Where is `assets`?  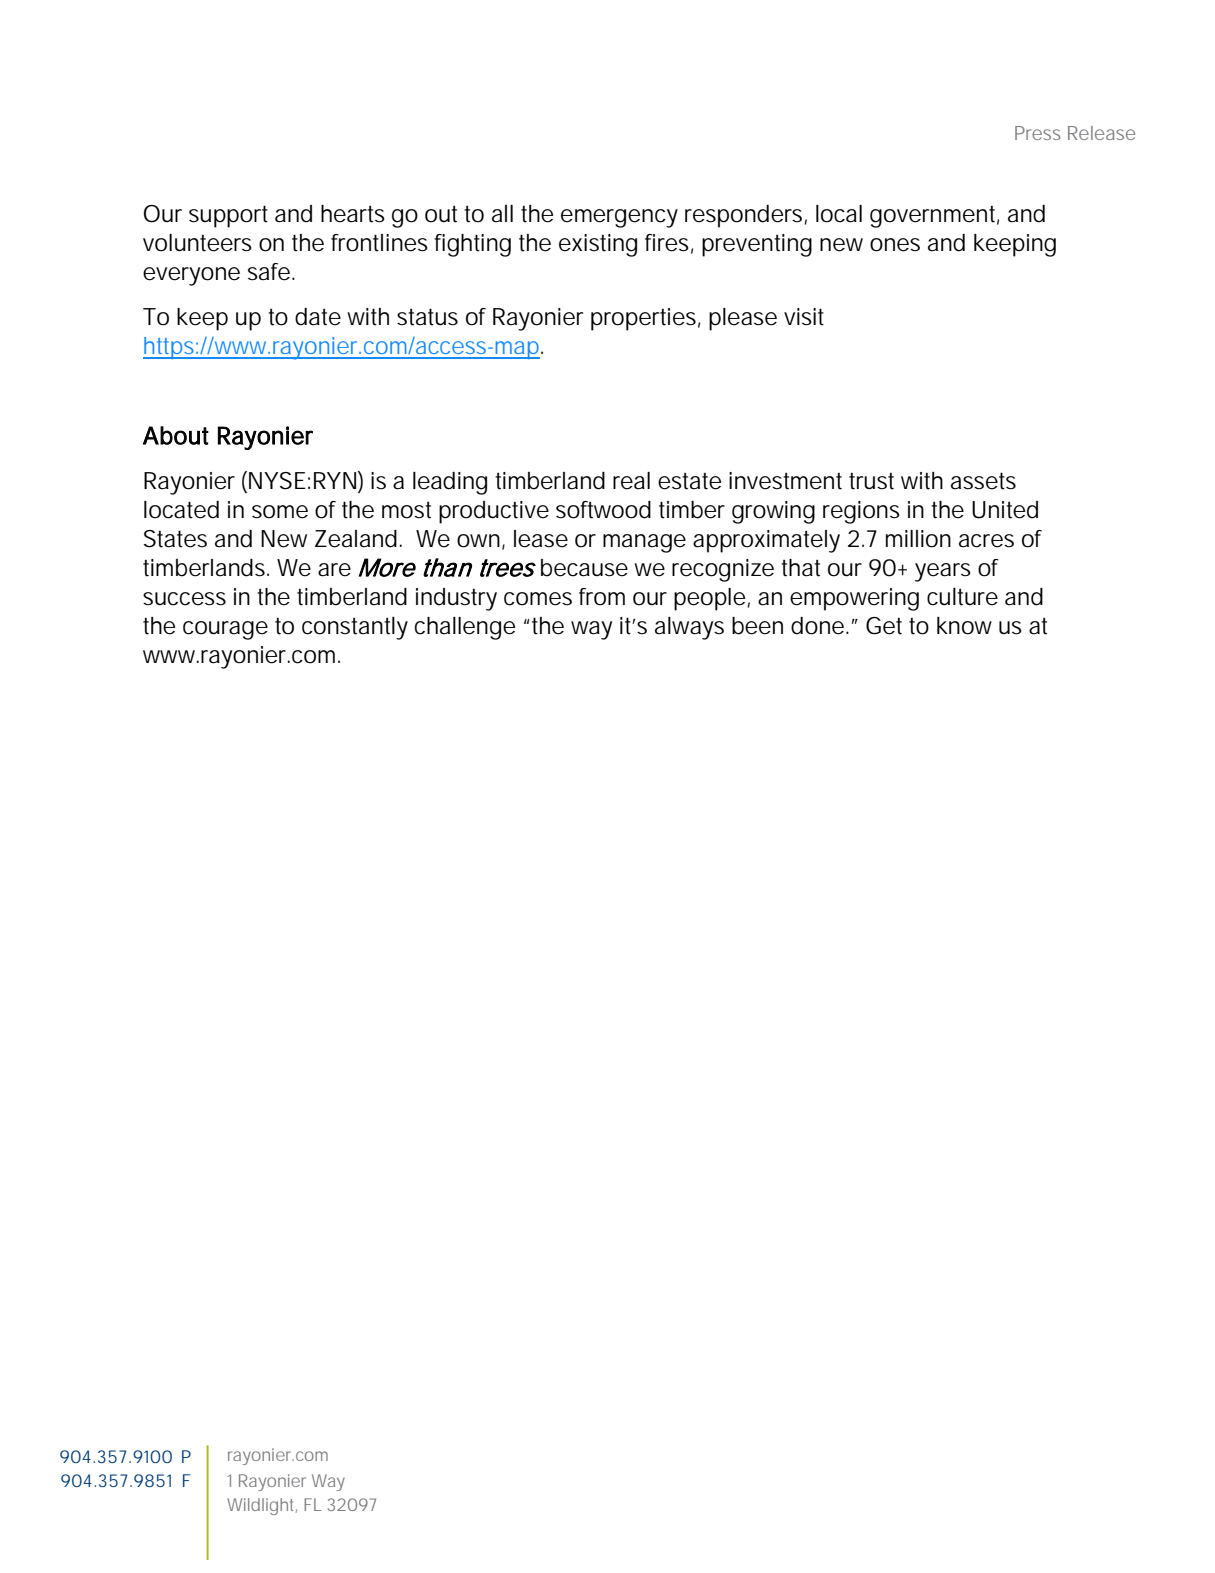 assets is located at coordinates (983, 481).
